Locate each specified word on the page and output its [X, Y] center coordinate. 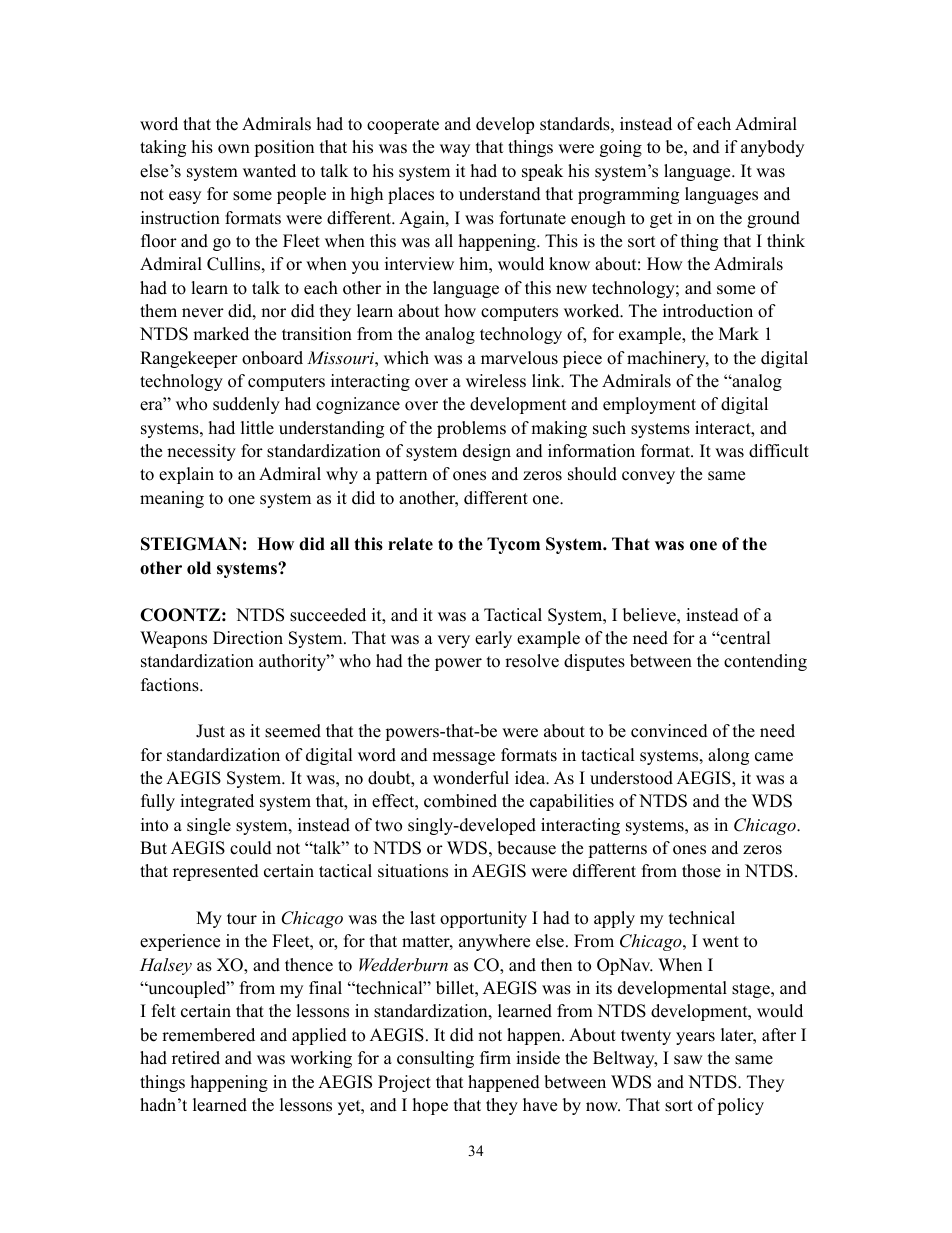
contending [765, 662]
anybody [772, 148]
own [234, 149]
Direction [248, 638]
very [453, 641]
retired [196, 1058]
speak [542, 172]
